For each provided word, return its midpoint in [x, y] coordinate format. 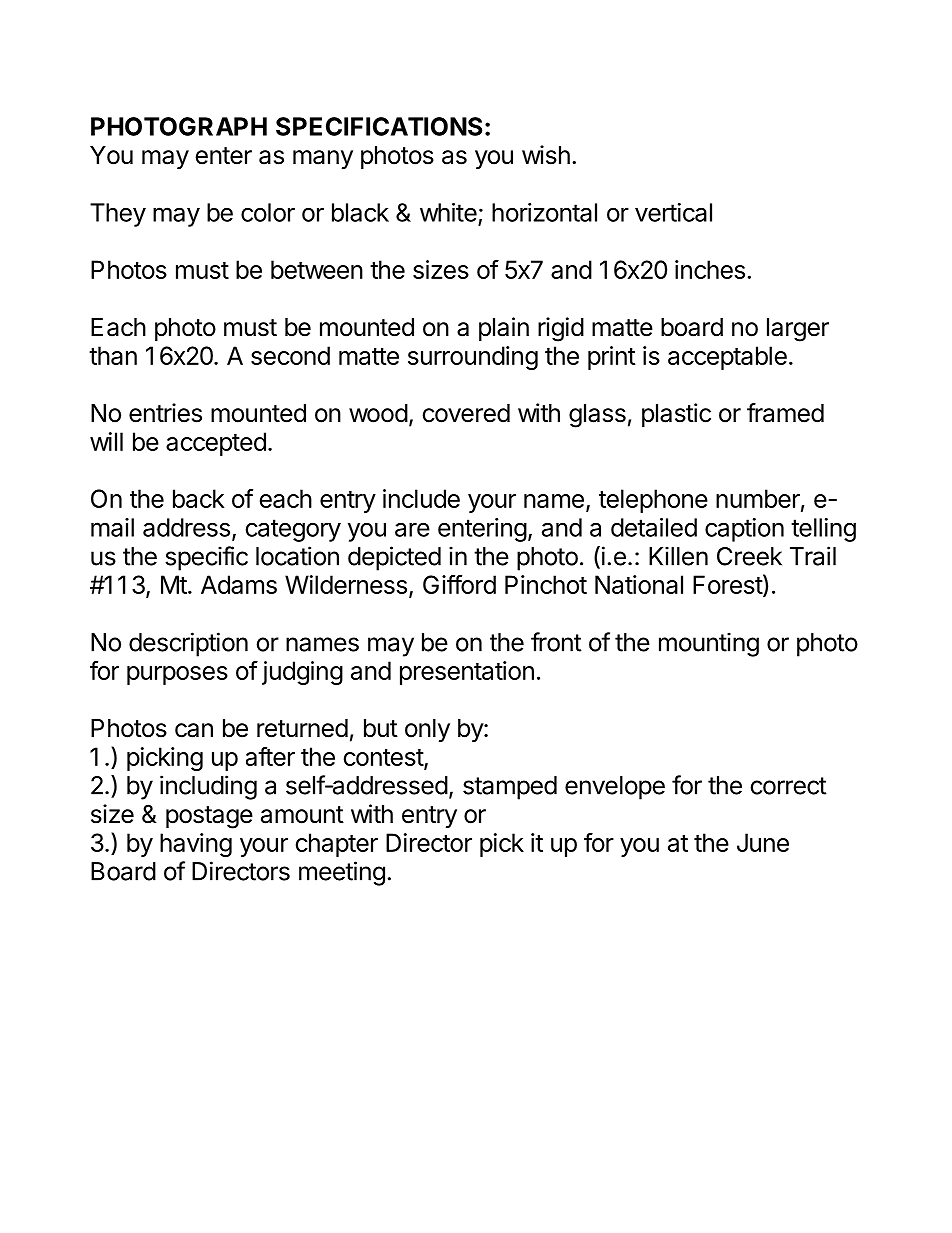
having [196, 845]
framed [785, 413]
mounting [709, 644]
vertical [673, 212]
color [268, 212]
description [188, 644]
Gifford [459, 584]
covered [466, 413]
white [448, 212]
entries [165, 413]
